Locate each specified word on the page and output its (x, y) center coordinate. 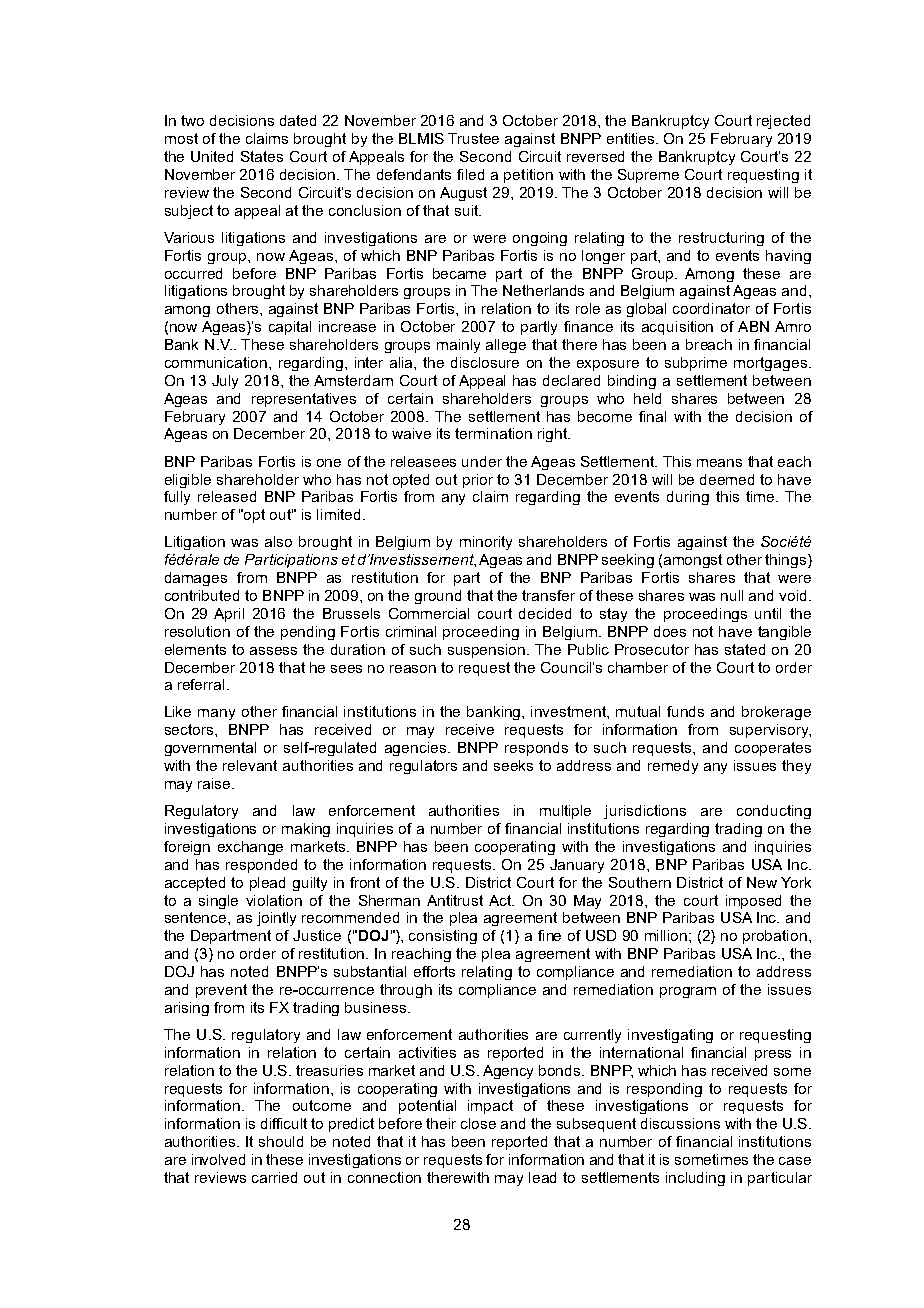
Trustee (473, 138)
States (262, 156)
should (281, 1141)
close (478, 1123)
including (695, 1179)
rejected (783, 122)
